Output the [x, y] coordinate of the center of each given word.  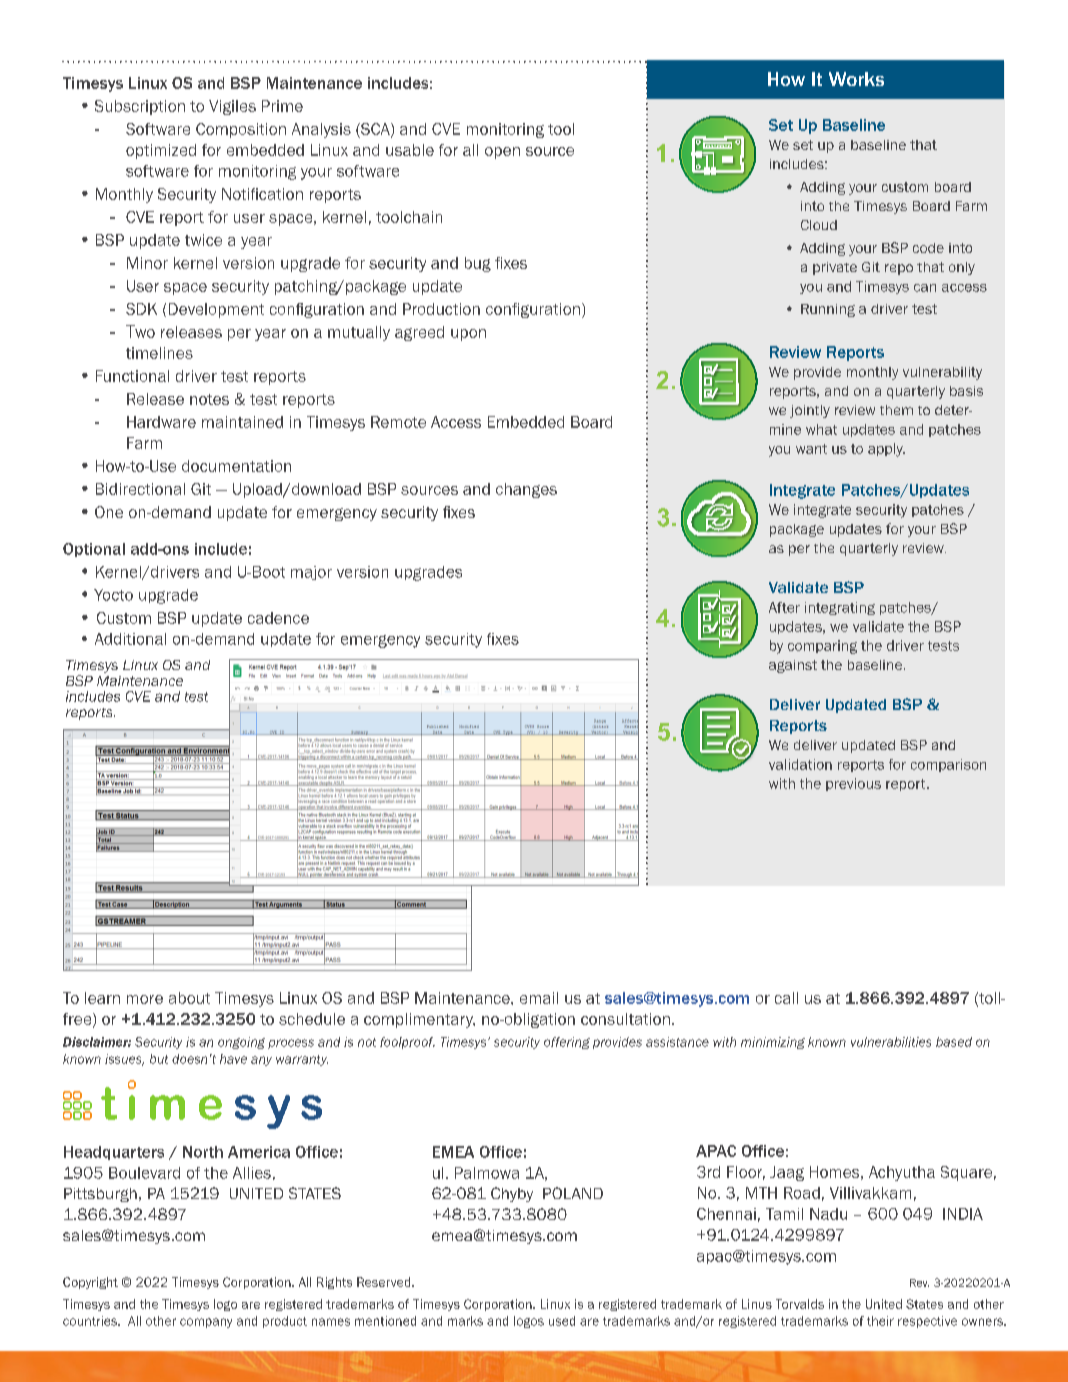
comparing [822, 647]
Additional [130, 639]
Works [856, 79]
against [793, 666]
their [880, 1321]
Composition [241, 130]
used [562, 1321]
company [206, 1323]
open [502, 153]
